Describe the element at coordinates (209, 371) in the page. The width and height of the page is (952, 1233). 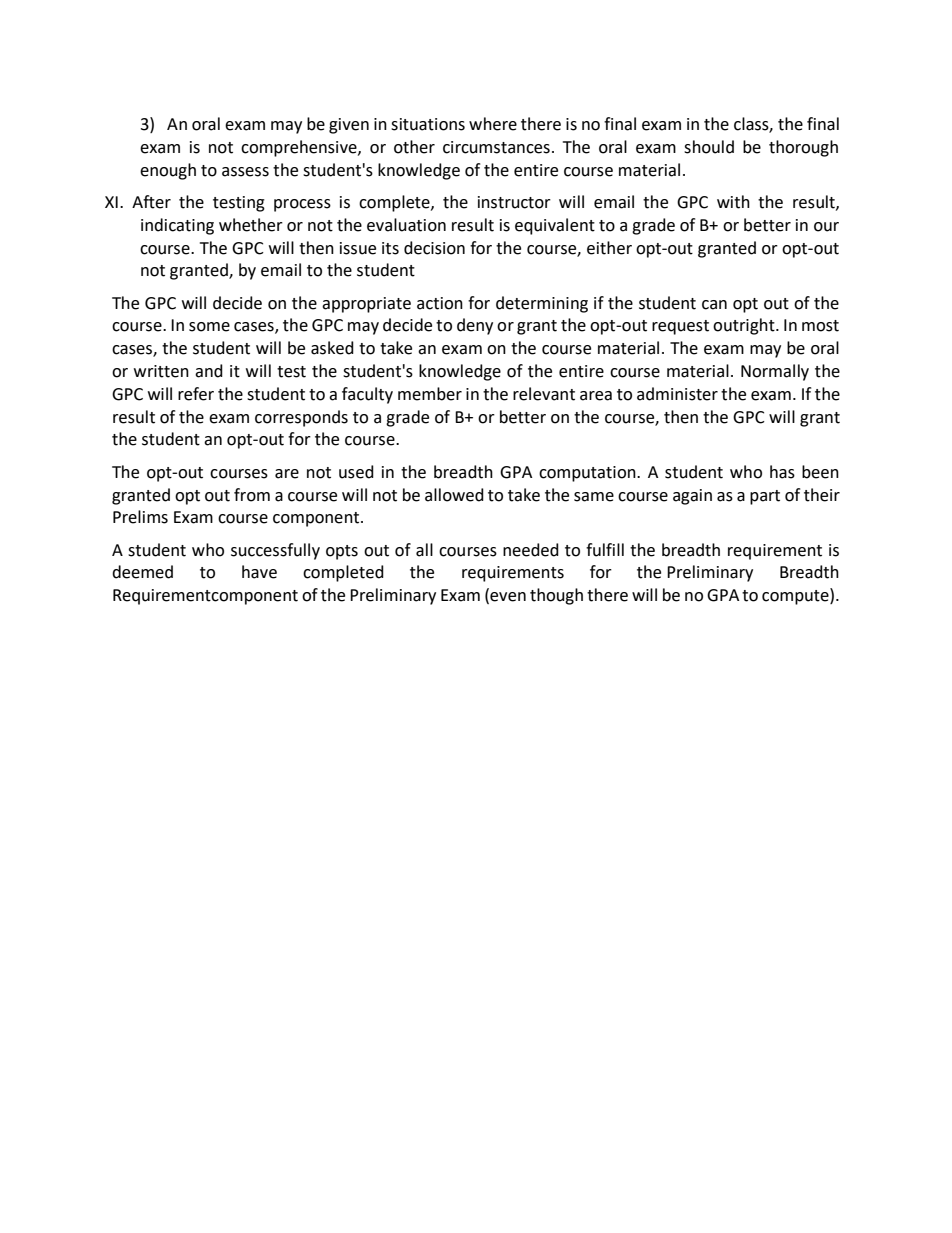
I see `and` at that location.
